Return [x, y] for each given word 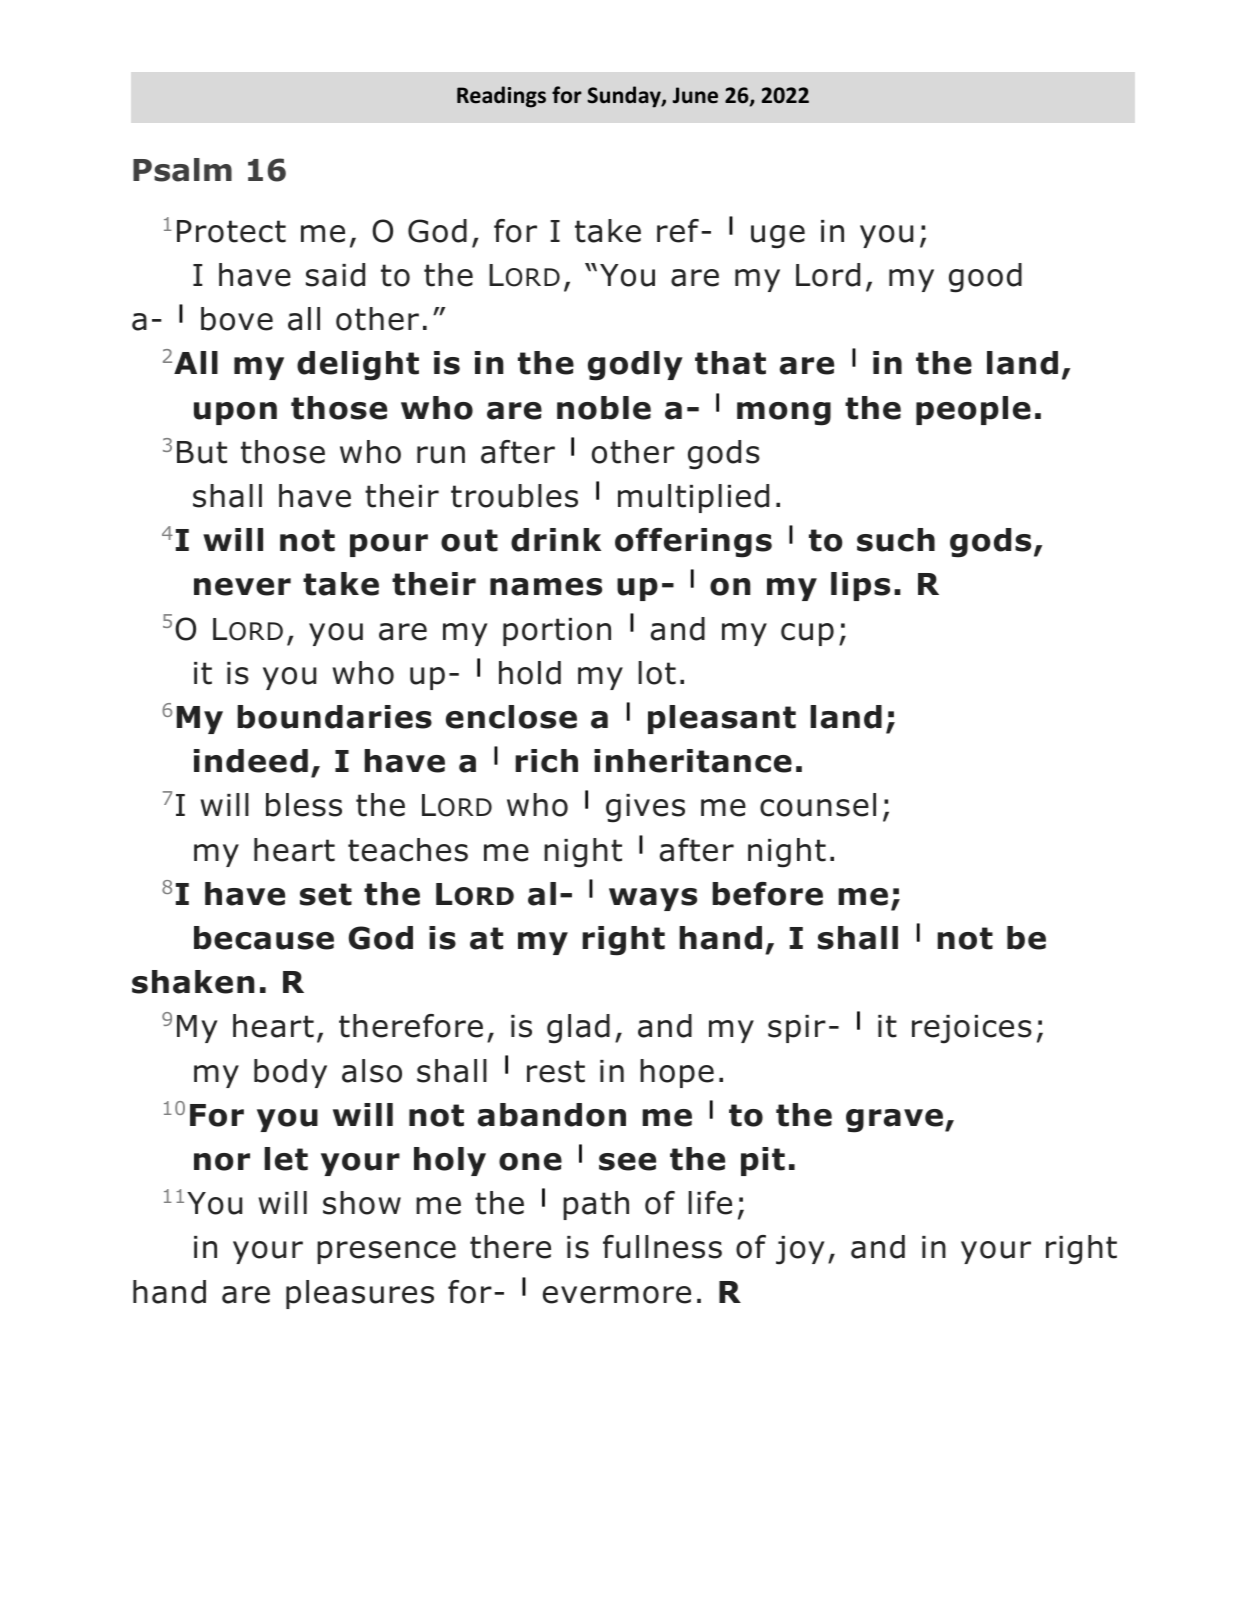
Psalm [182, 170]
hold [530, 673]
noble [604, 408]
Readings [501, 97]
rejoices [972, 1029]
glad [578, 1029]
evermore [617, 1295]
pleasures [360, 1294]
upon [235, 413]
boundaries [334, 717]
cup [807, 634]
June [695, 95]
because [264, 938]
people [973, 410]
